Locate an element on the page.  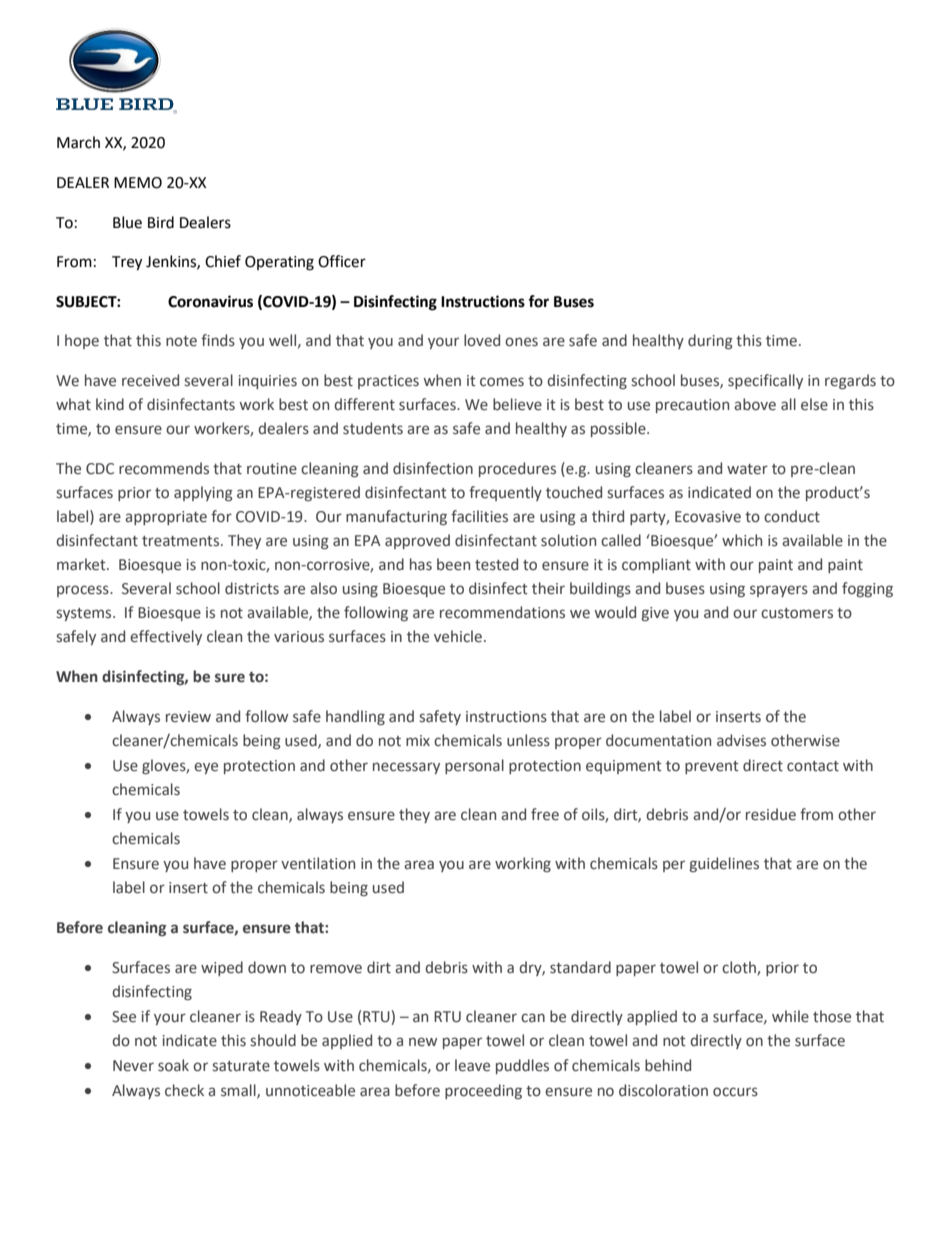
contact is located at coordinates (813, 766).
